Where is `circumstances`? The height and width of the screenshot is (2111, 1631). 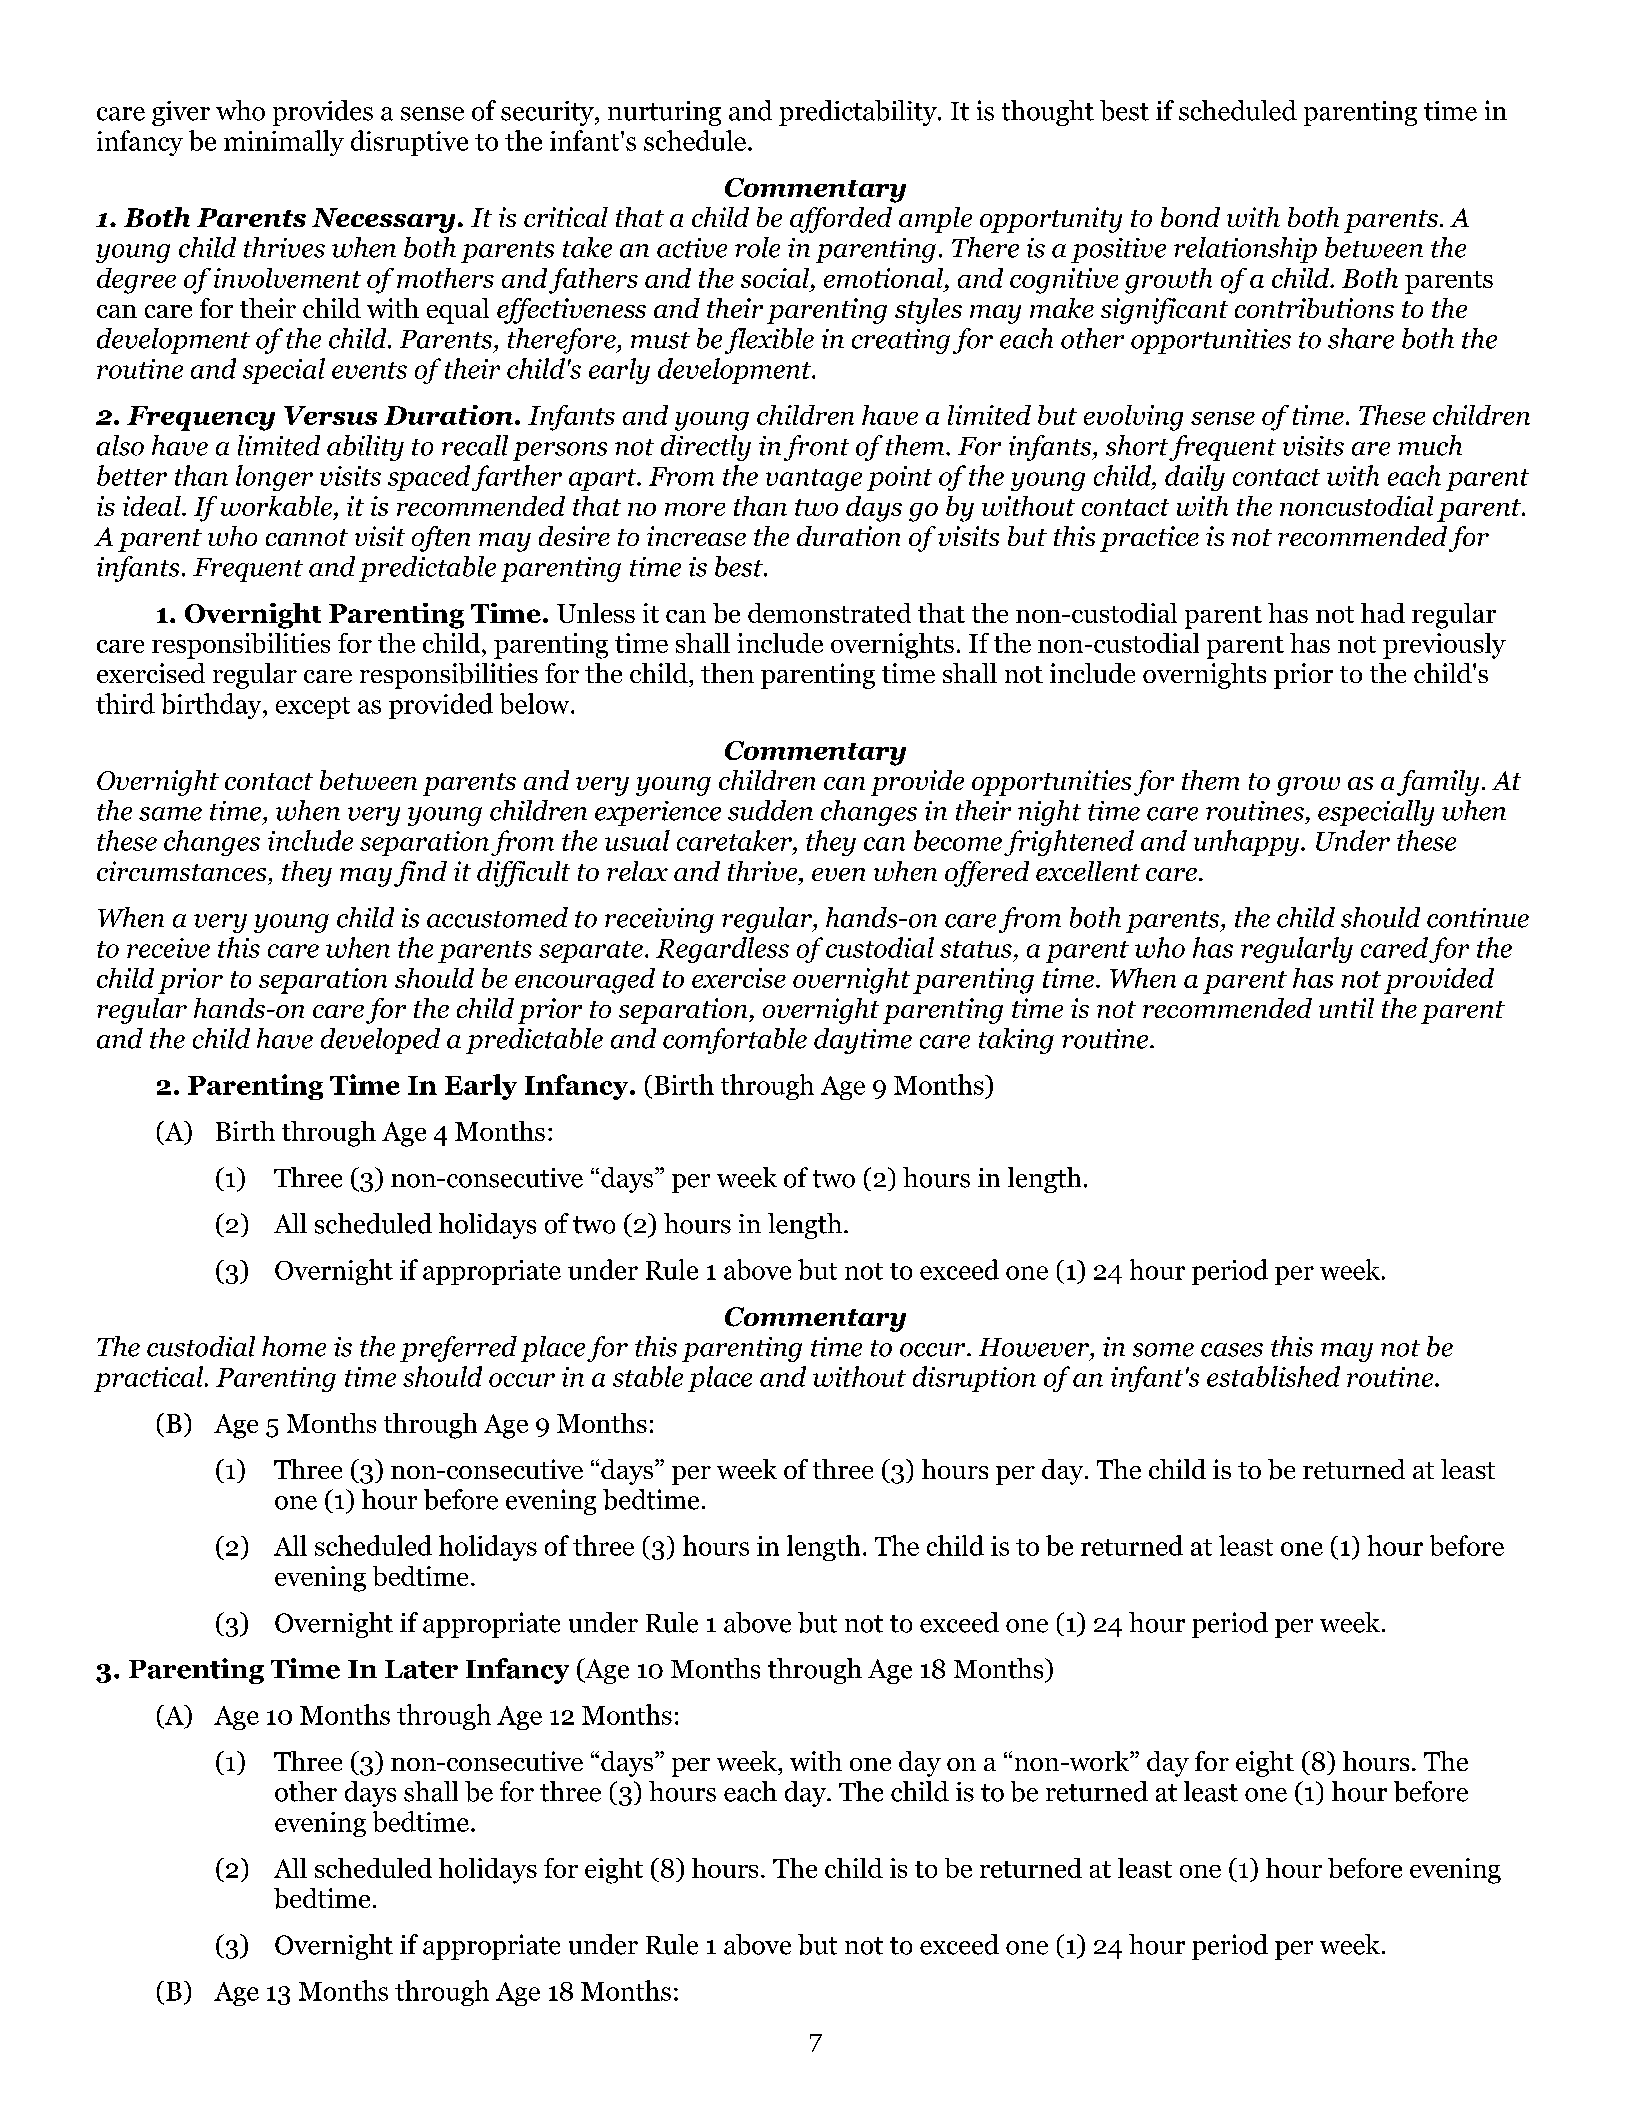 circumstances is located at coordinates (181, 871).
